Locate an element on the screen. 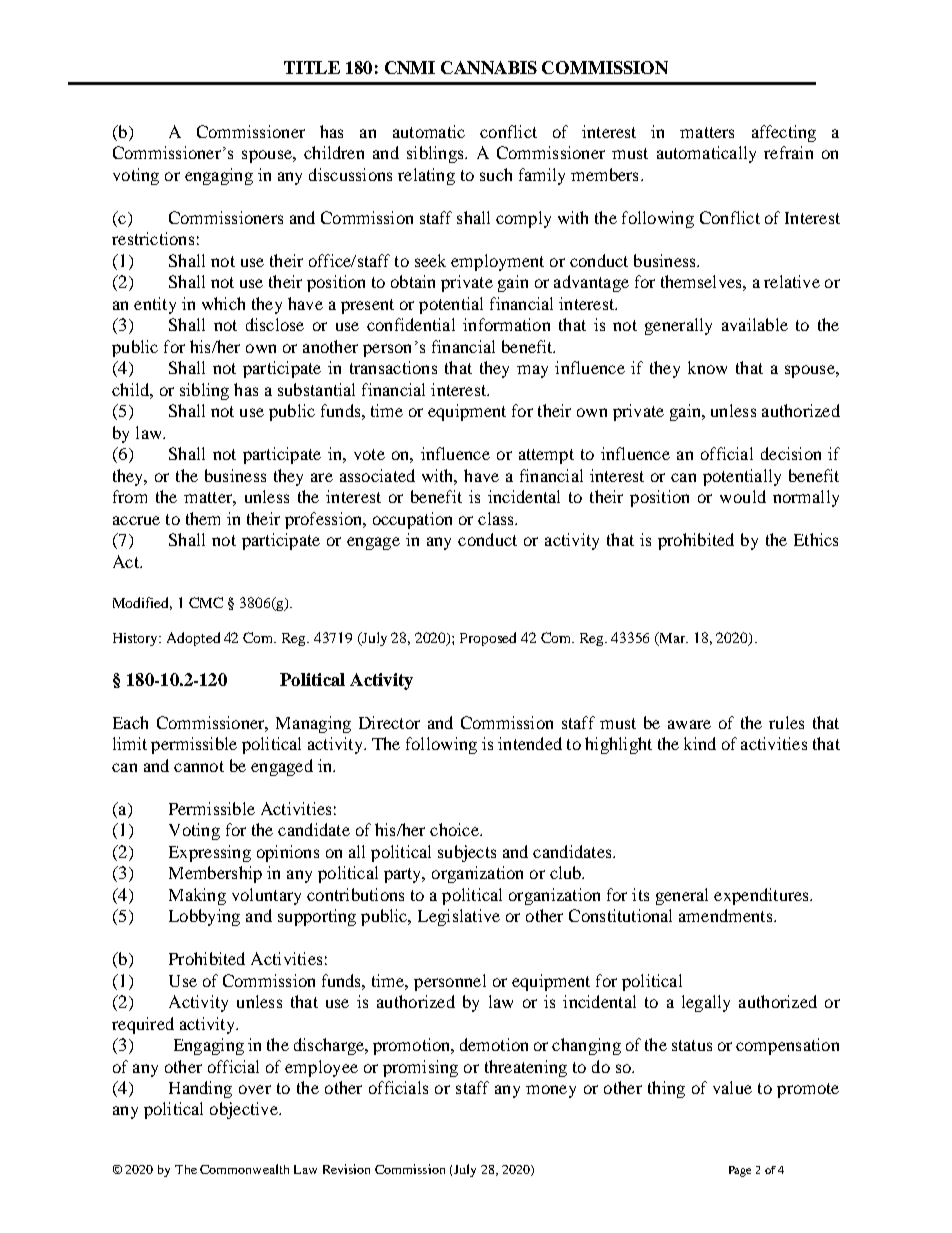 Image resolution: width=952 pixels, height=1233 pixels. Mar is located at coordinates (673, 639).
